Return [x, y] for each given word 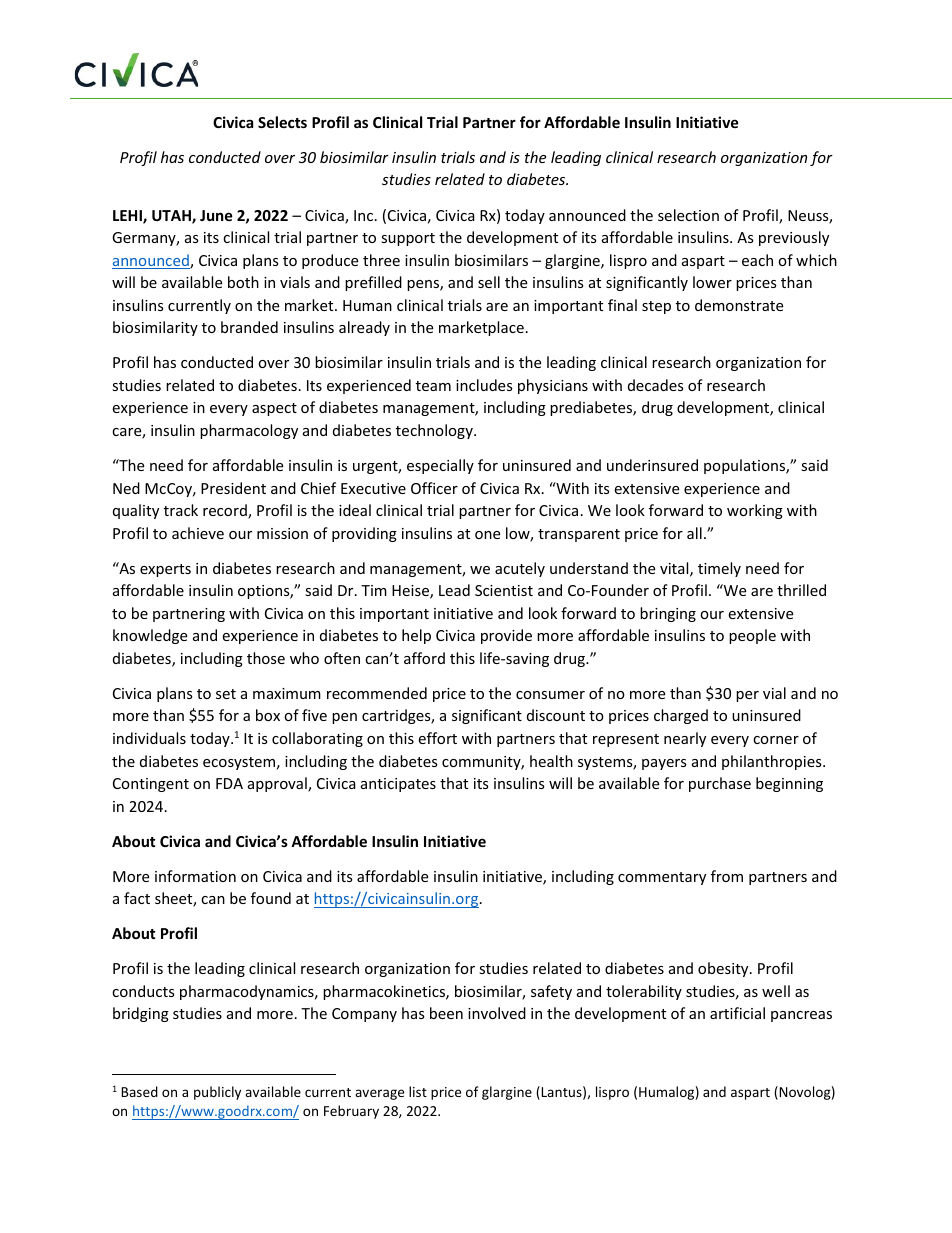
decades [656, 385]
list [418, 1091]
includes [484, 385]
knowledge [150, 636]
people [752, 636]
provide [506, 636]
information [195, 876]
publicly [217, 1093]
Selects [282, 122]
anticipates [398, 785]
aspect [274, 409]
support [408, 239]
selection [688, 215]
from [727, 876]
